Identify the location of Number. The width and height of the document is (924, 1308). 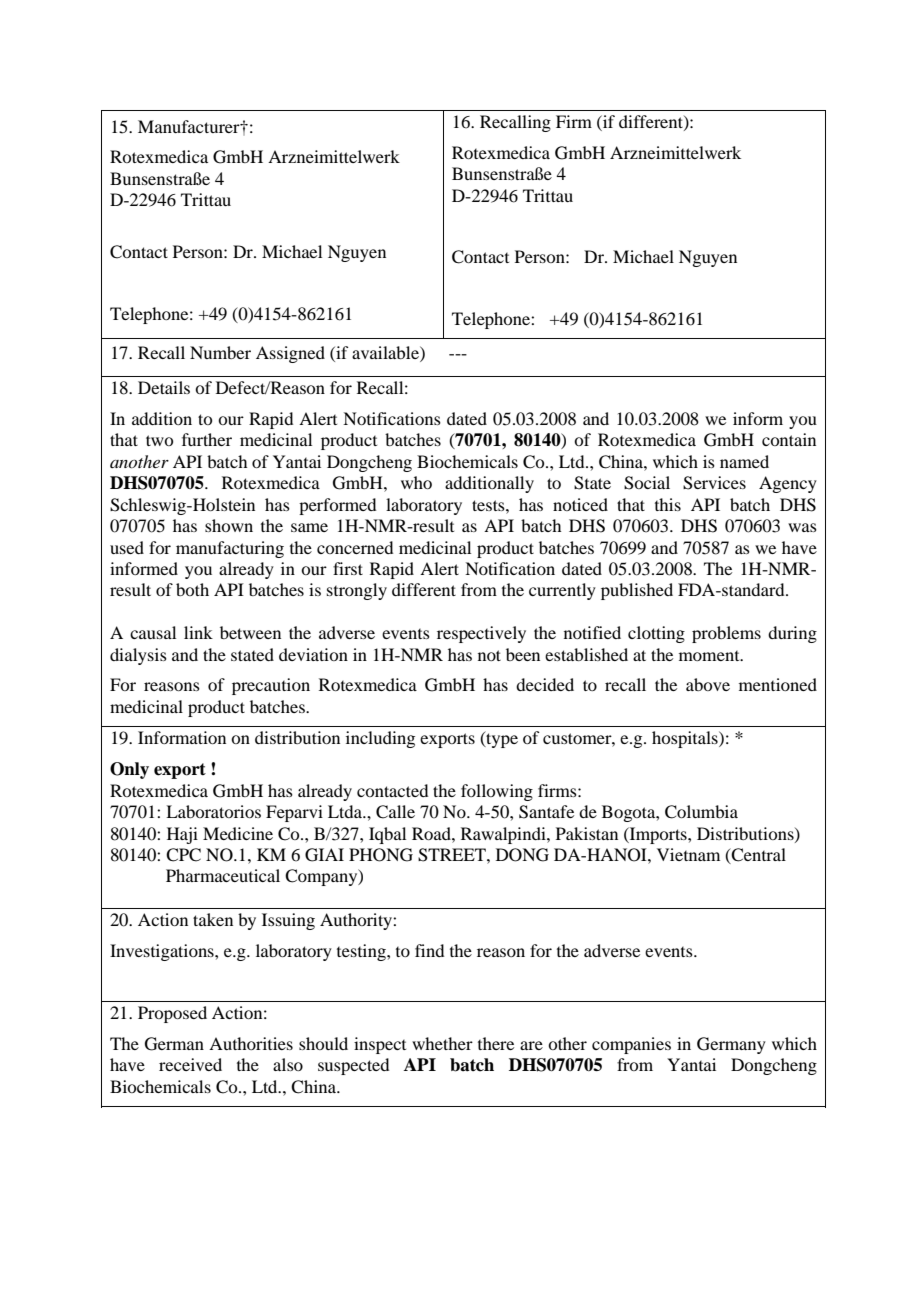
(220, 352).
